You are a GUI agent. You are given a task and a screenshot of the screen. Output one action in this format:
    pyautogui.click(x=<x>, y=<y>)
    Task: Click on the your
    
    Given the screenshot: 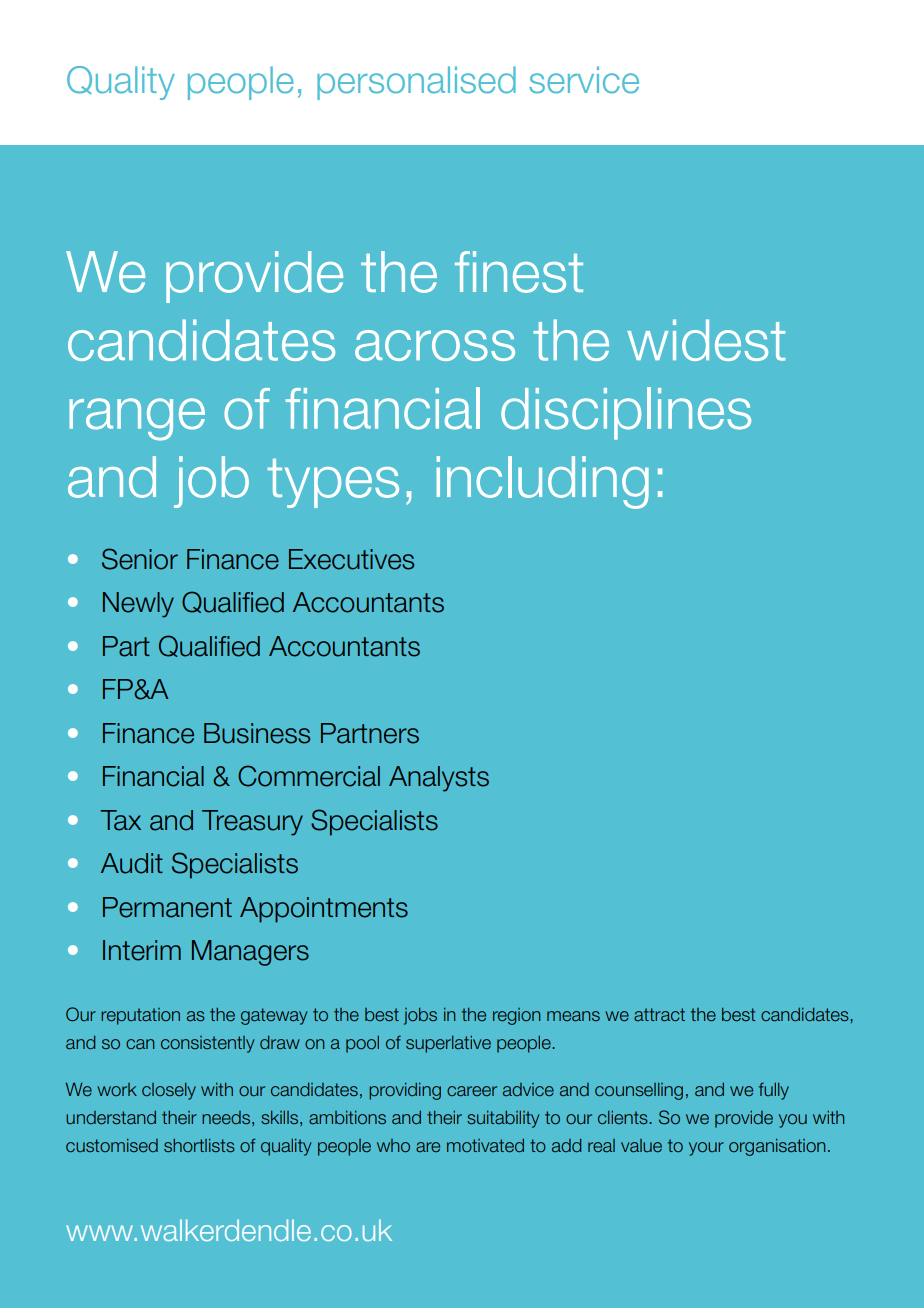 What is the action you would take?
    pyautogui.click(x=706, y=1149)
